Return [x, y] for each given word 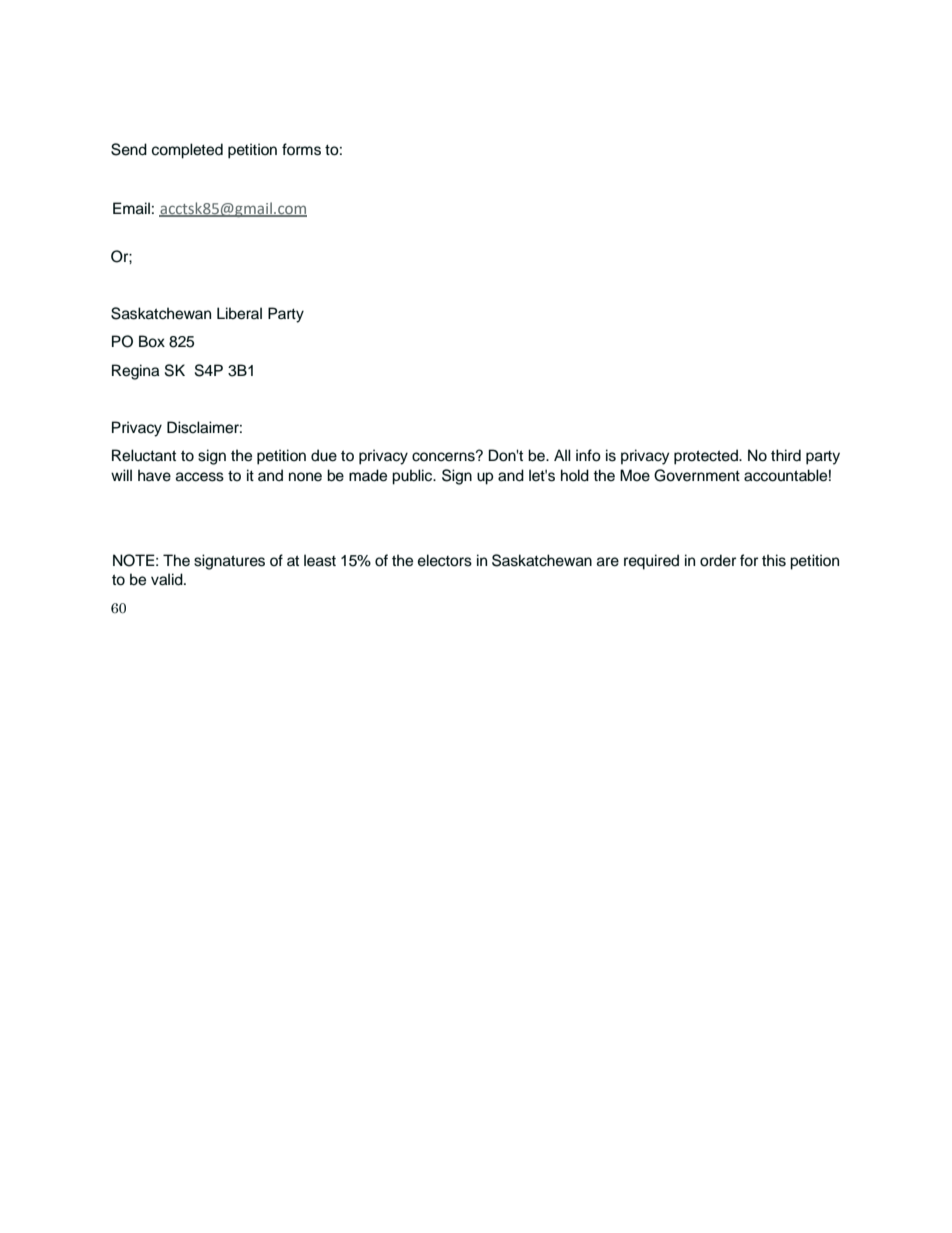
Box [152, 341]
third [786, 455]
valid [168, 579]
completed [187, 151]
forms [301, 149]
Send [129, 149]
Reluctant [144, 455]
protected [707, 457]
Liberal [239, 313]
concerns [444, 456]
